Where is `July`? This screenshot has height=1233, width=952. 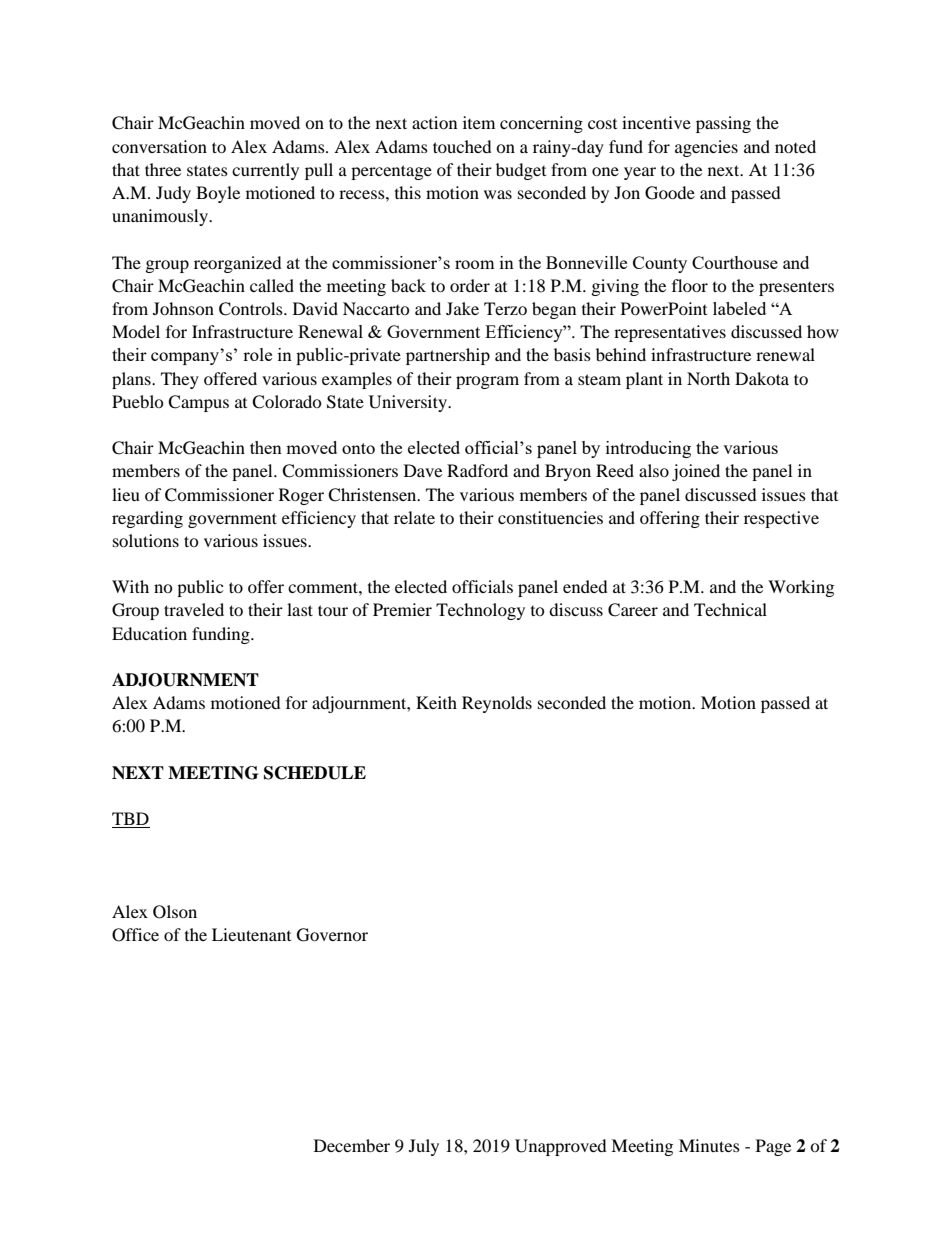 July is located at coordinates (424, 1147).
